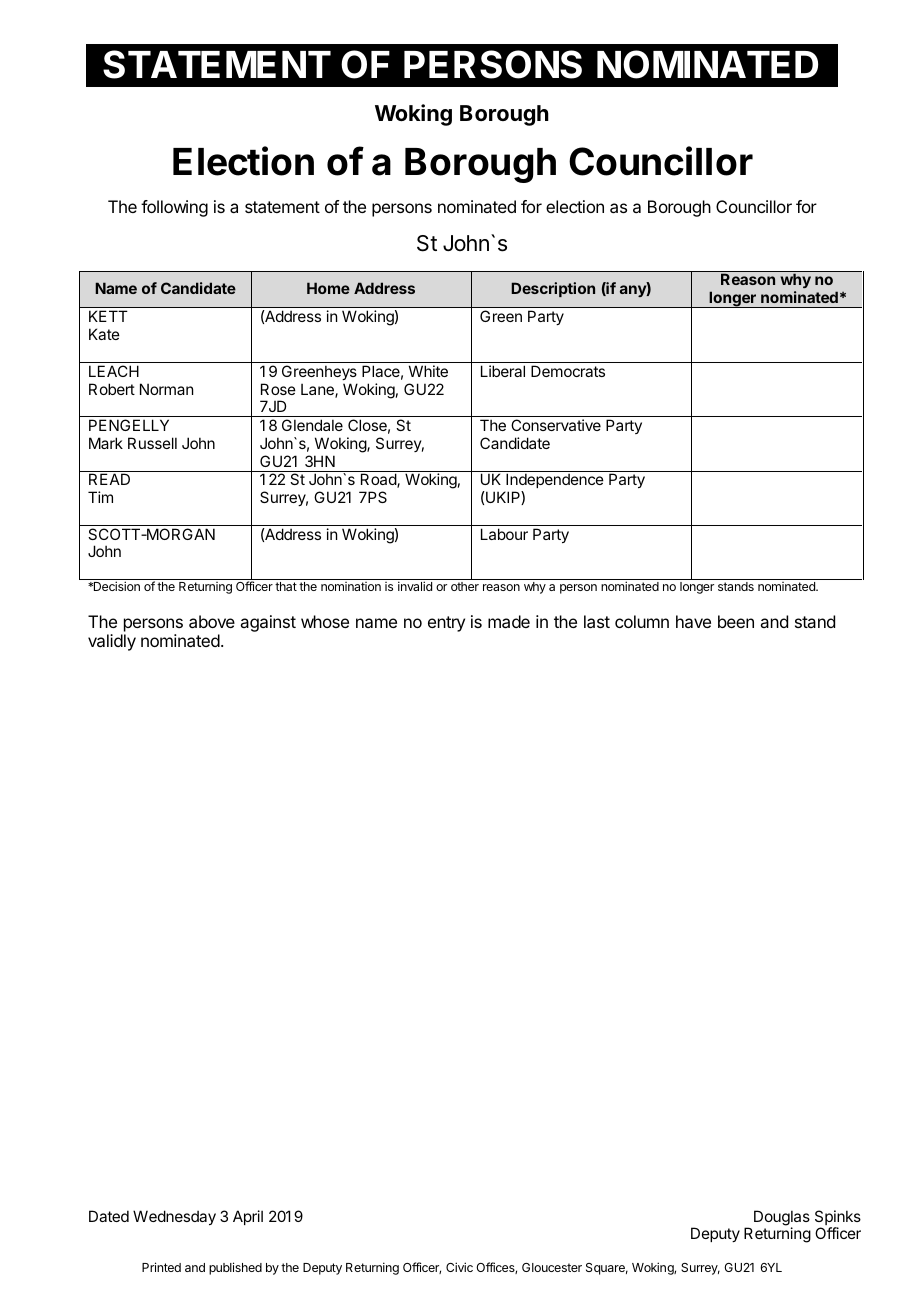 The width and height of the screenshot is (924, 1308). I want to click on entry, so click(446, 624).
